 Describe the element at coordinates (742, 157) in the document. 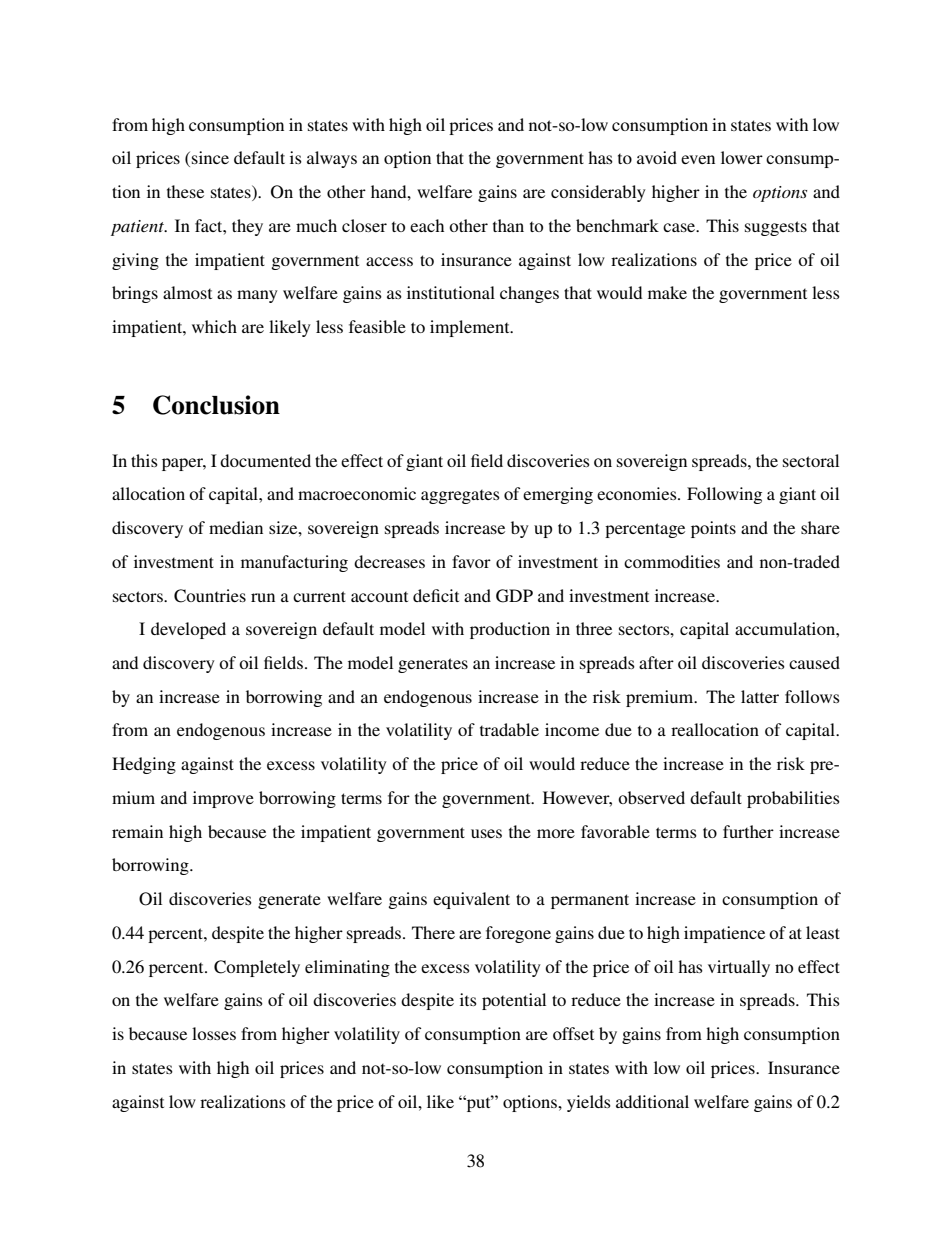

I see `lower` at that location.
